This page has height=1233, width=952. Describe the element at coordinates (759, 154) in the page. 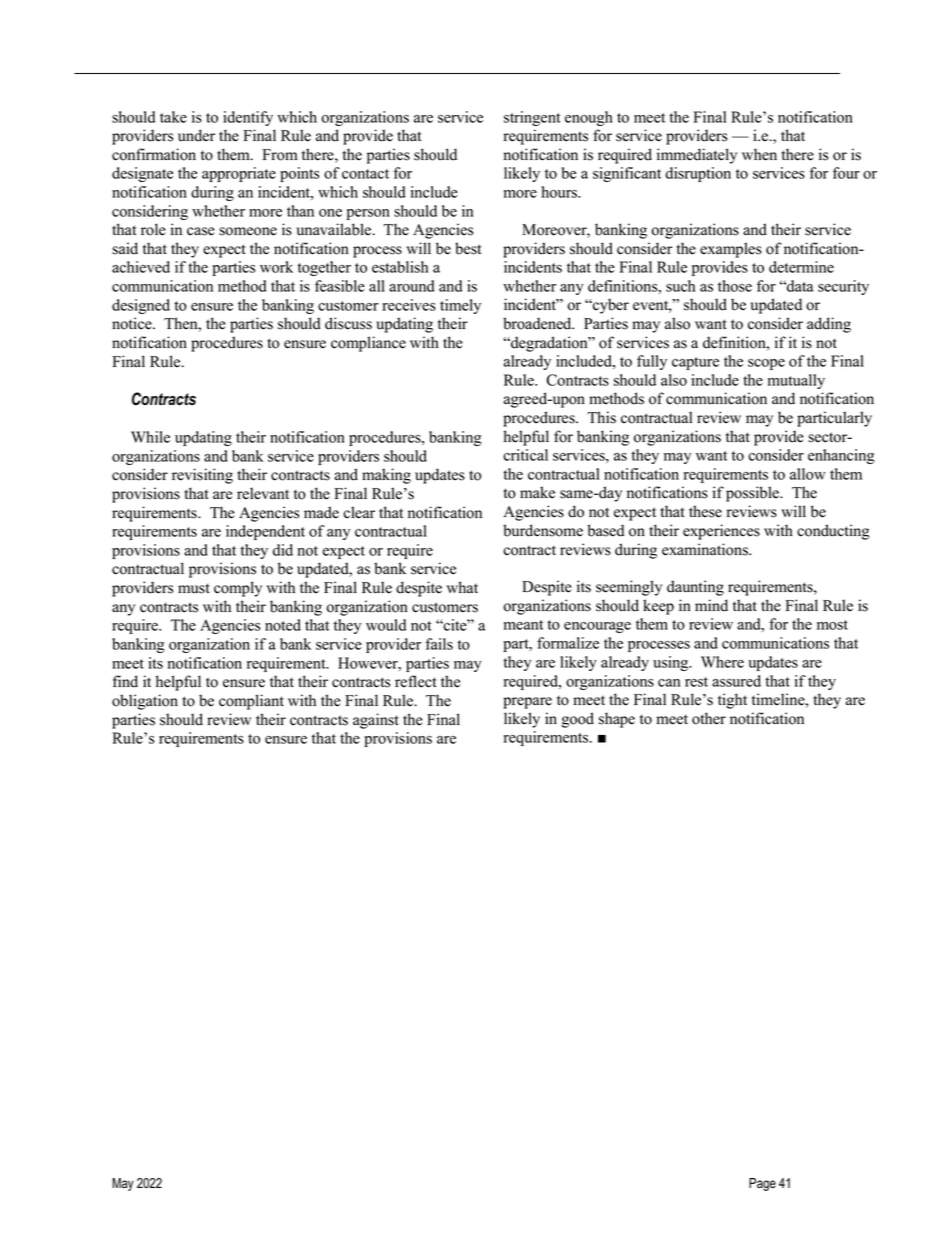

I see `when` at that location.
